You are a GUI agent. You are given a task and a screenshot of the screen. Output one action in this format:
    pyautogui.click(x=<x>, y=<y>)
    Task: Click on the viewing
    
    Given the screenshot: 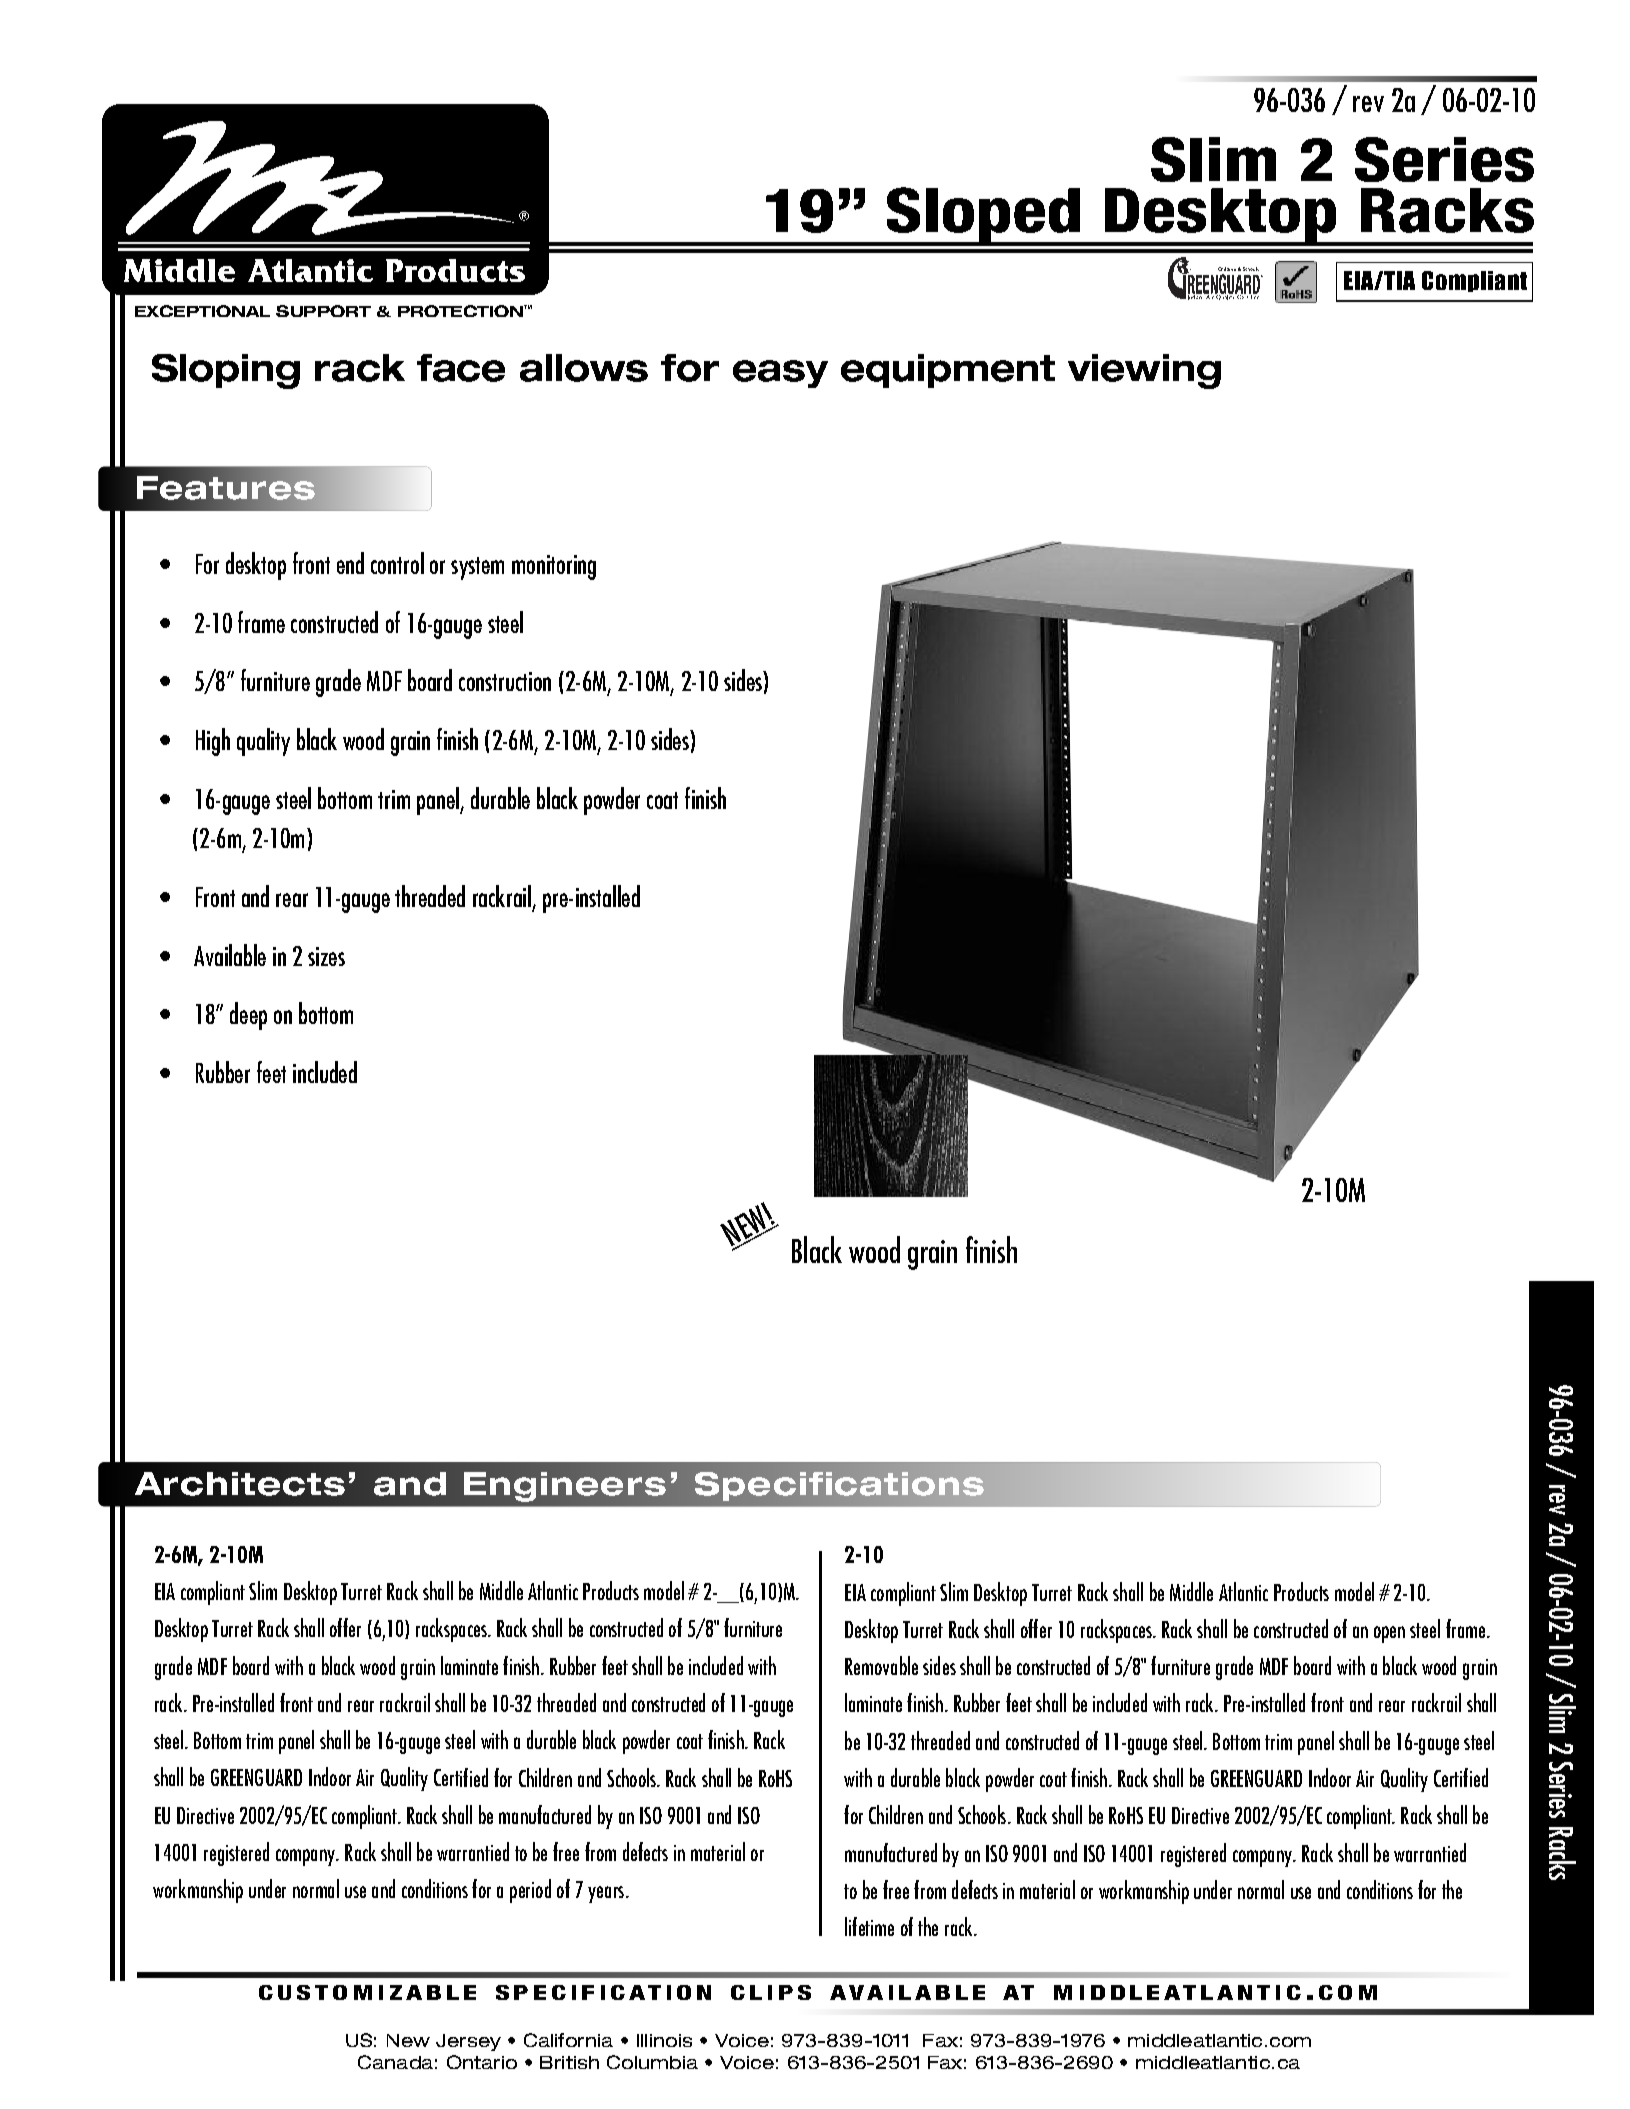 What is the action you would take?
    pyautogui.click(x=1144, y=371)
